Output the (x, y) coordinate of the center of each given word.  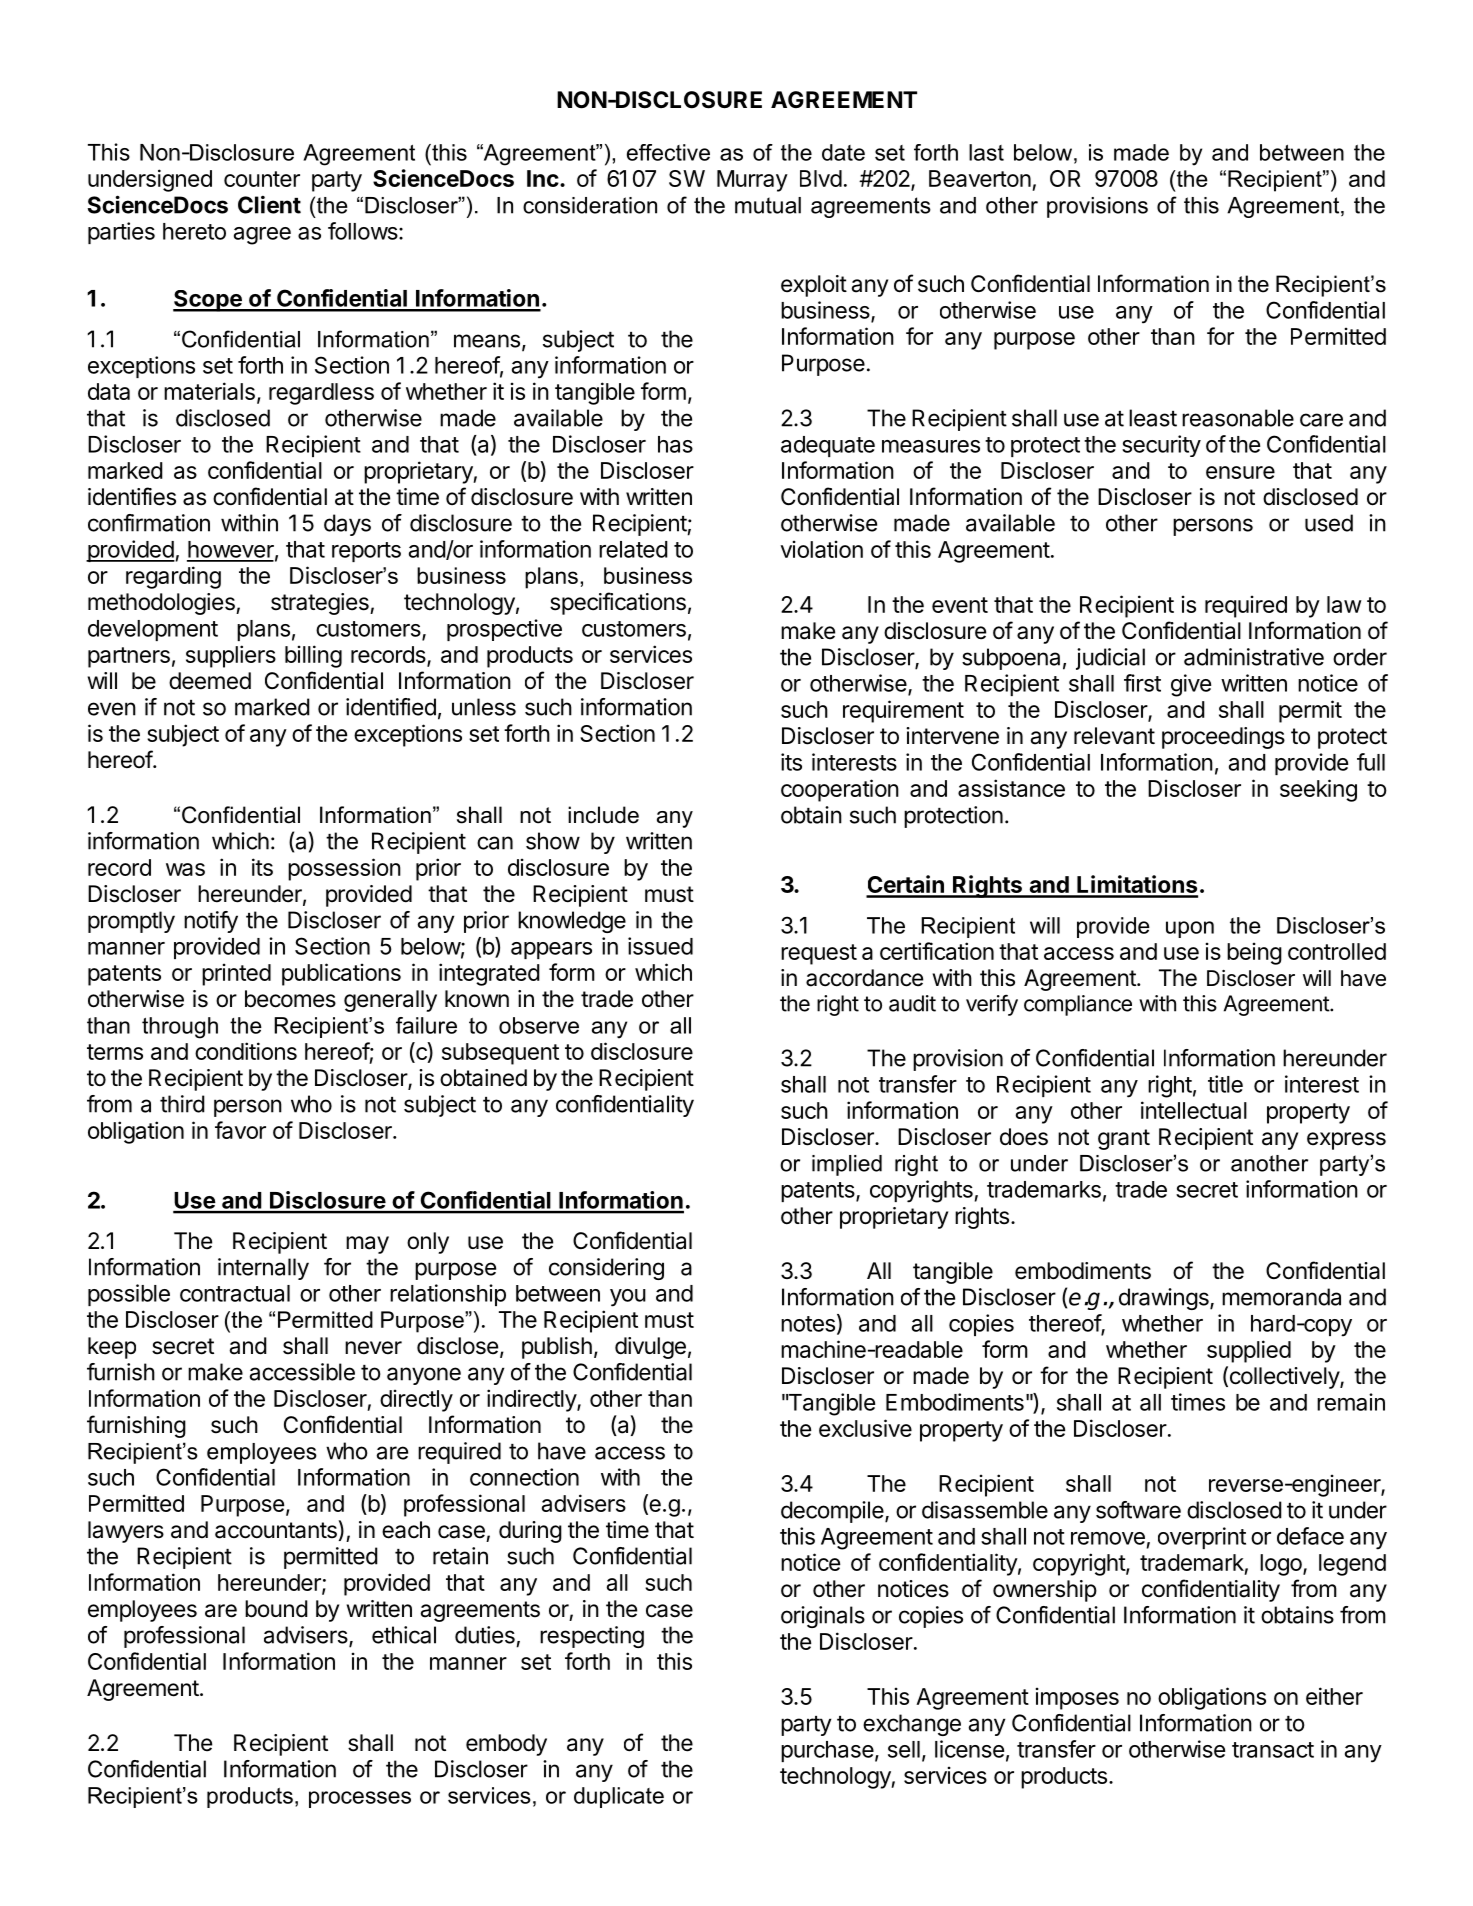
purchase (827, 1751)
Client (269, 205)
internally (263, 1269)
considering (606, 1269)
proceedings (1223, 738)
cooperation (840, 790)
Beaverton (980, 178)
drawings (1165, 1299)
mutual (768, 205)
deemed (210, 681)
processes (360, 1799)
